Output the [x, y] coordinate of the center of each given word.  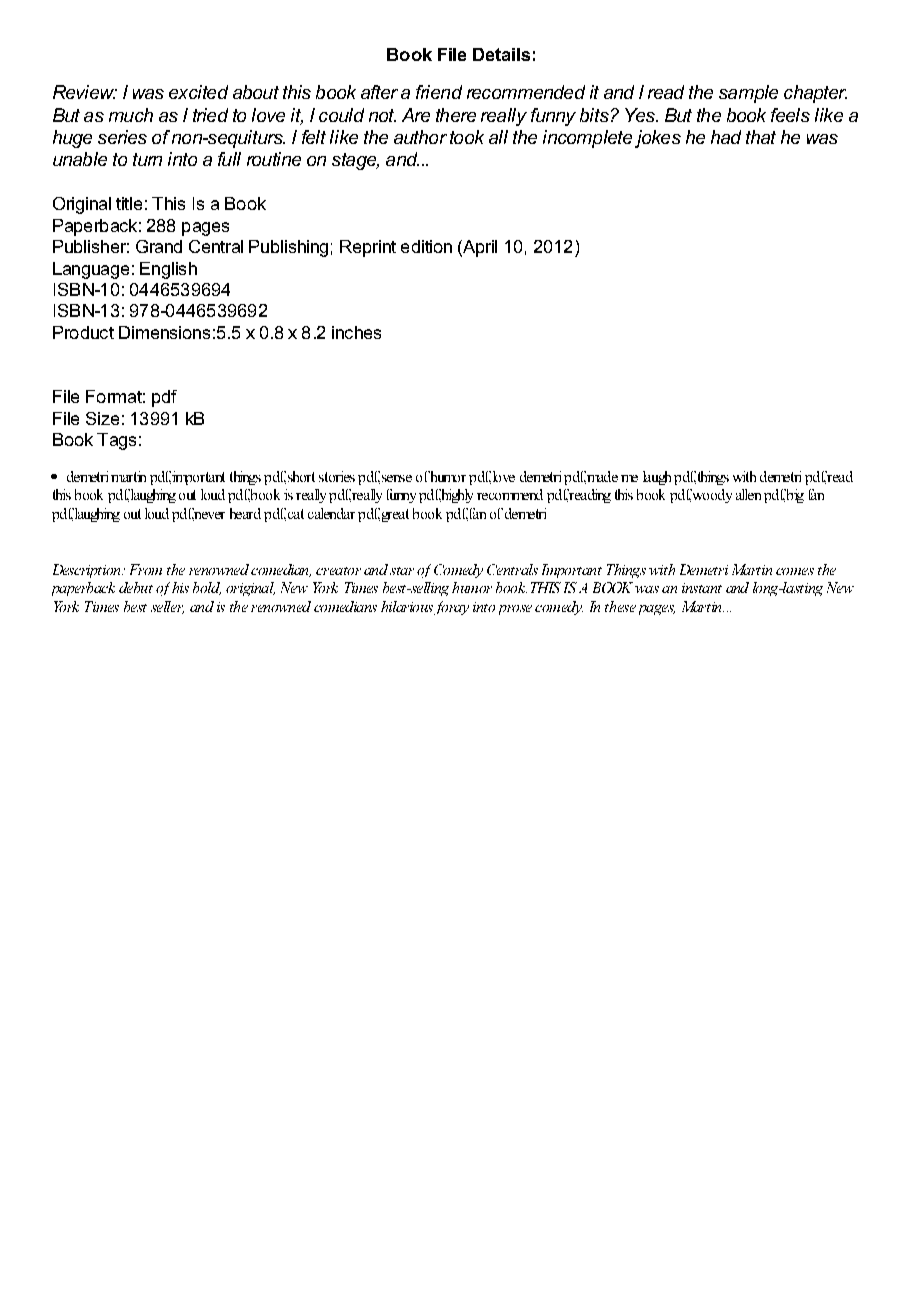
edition [426, 246]
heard [245, 513]
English [168, 270]
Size [102, 418]
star [402, 571]
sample [748, 94]
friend [439, 92]
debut [136, 587]
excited [198, 92]
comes [795, 571]
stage [355, 161]
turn [147, 159]
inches [356, 332]
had [726, 137]
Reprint [368, 248]
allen [748, 494]
